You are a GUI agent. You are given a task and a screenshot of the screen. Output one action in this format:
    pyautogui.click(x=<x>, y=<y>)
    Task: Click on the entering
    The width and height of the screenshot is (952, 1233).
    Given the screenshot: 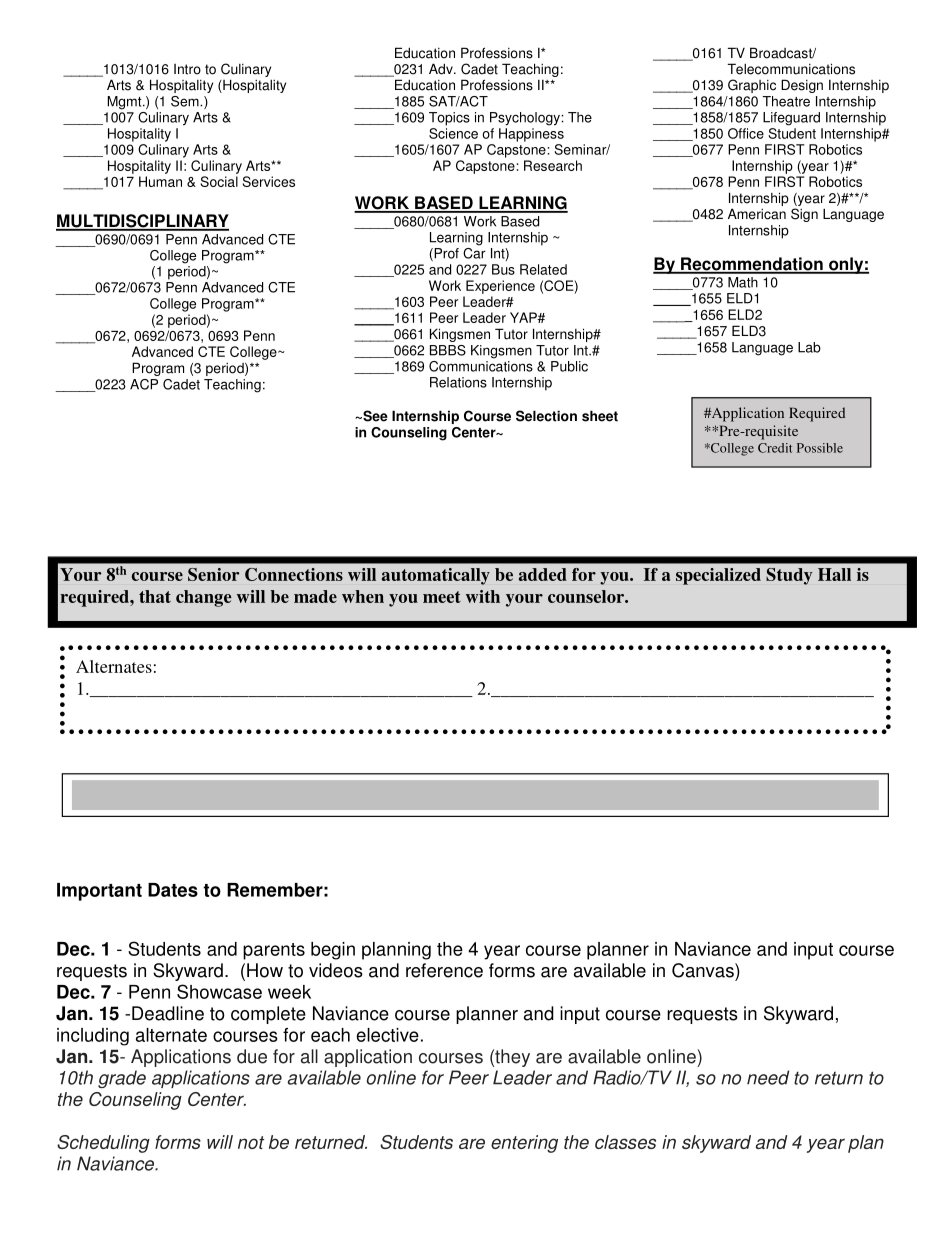 What is the action you would take?
    pyautogui.click(x=524, y=1144)
